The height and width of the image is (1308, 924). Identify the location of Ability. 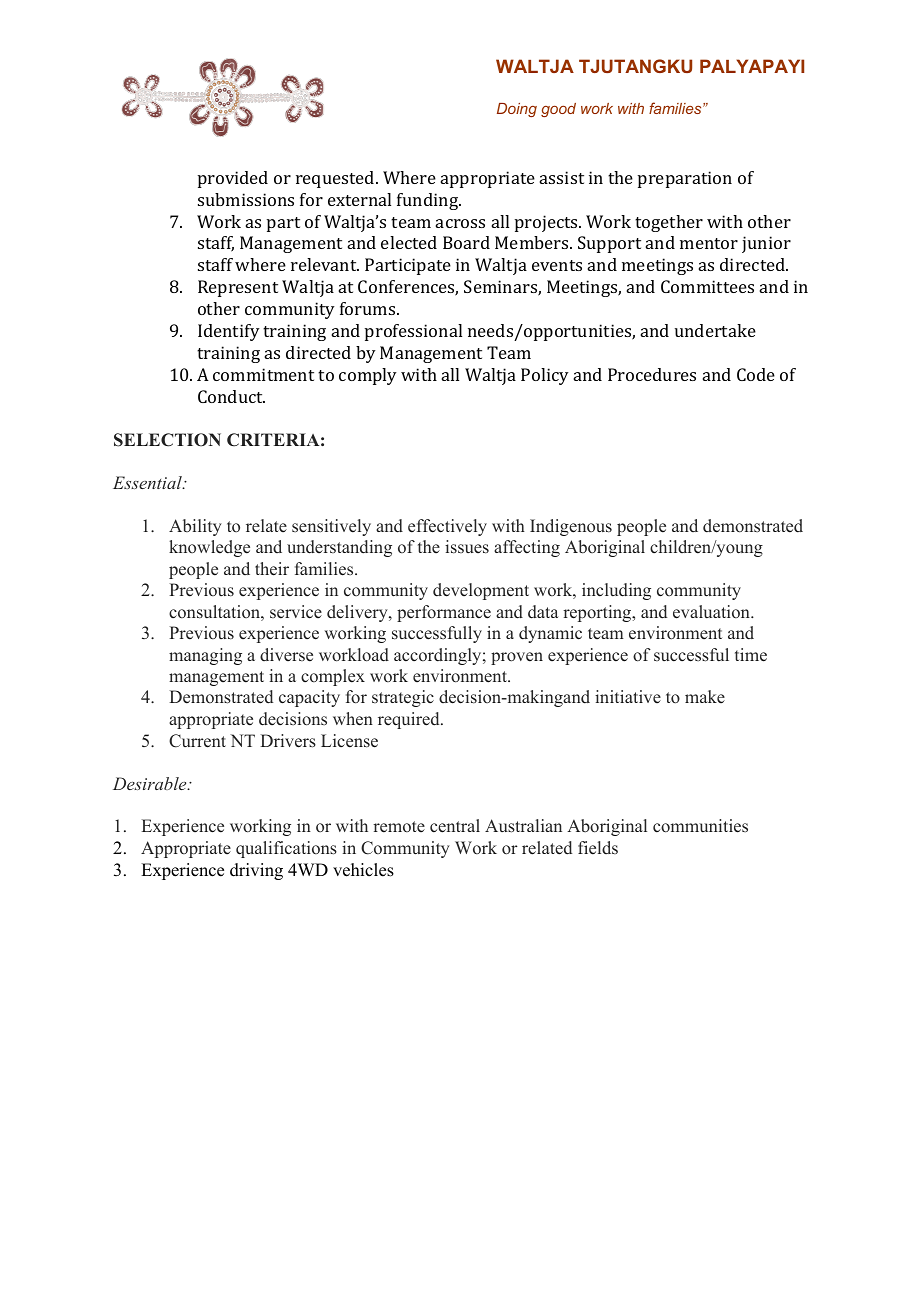
(195, 527).
